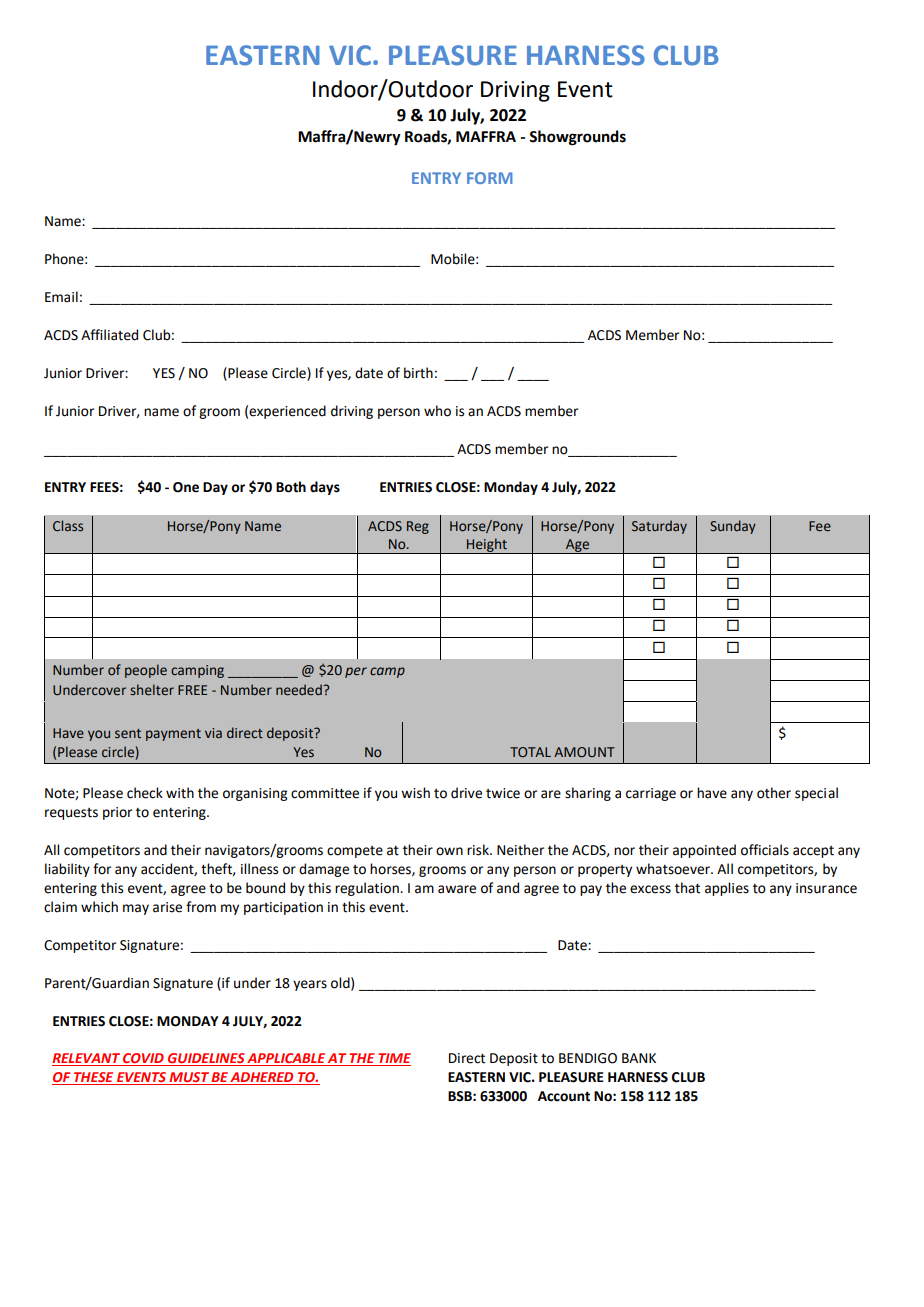 This screenshot has height=1307, width=924. I want to click on Class, so click(68, 525).
